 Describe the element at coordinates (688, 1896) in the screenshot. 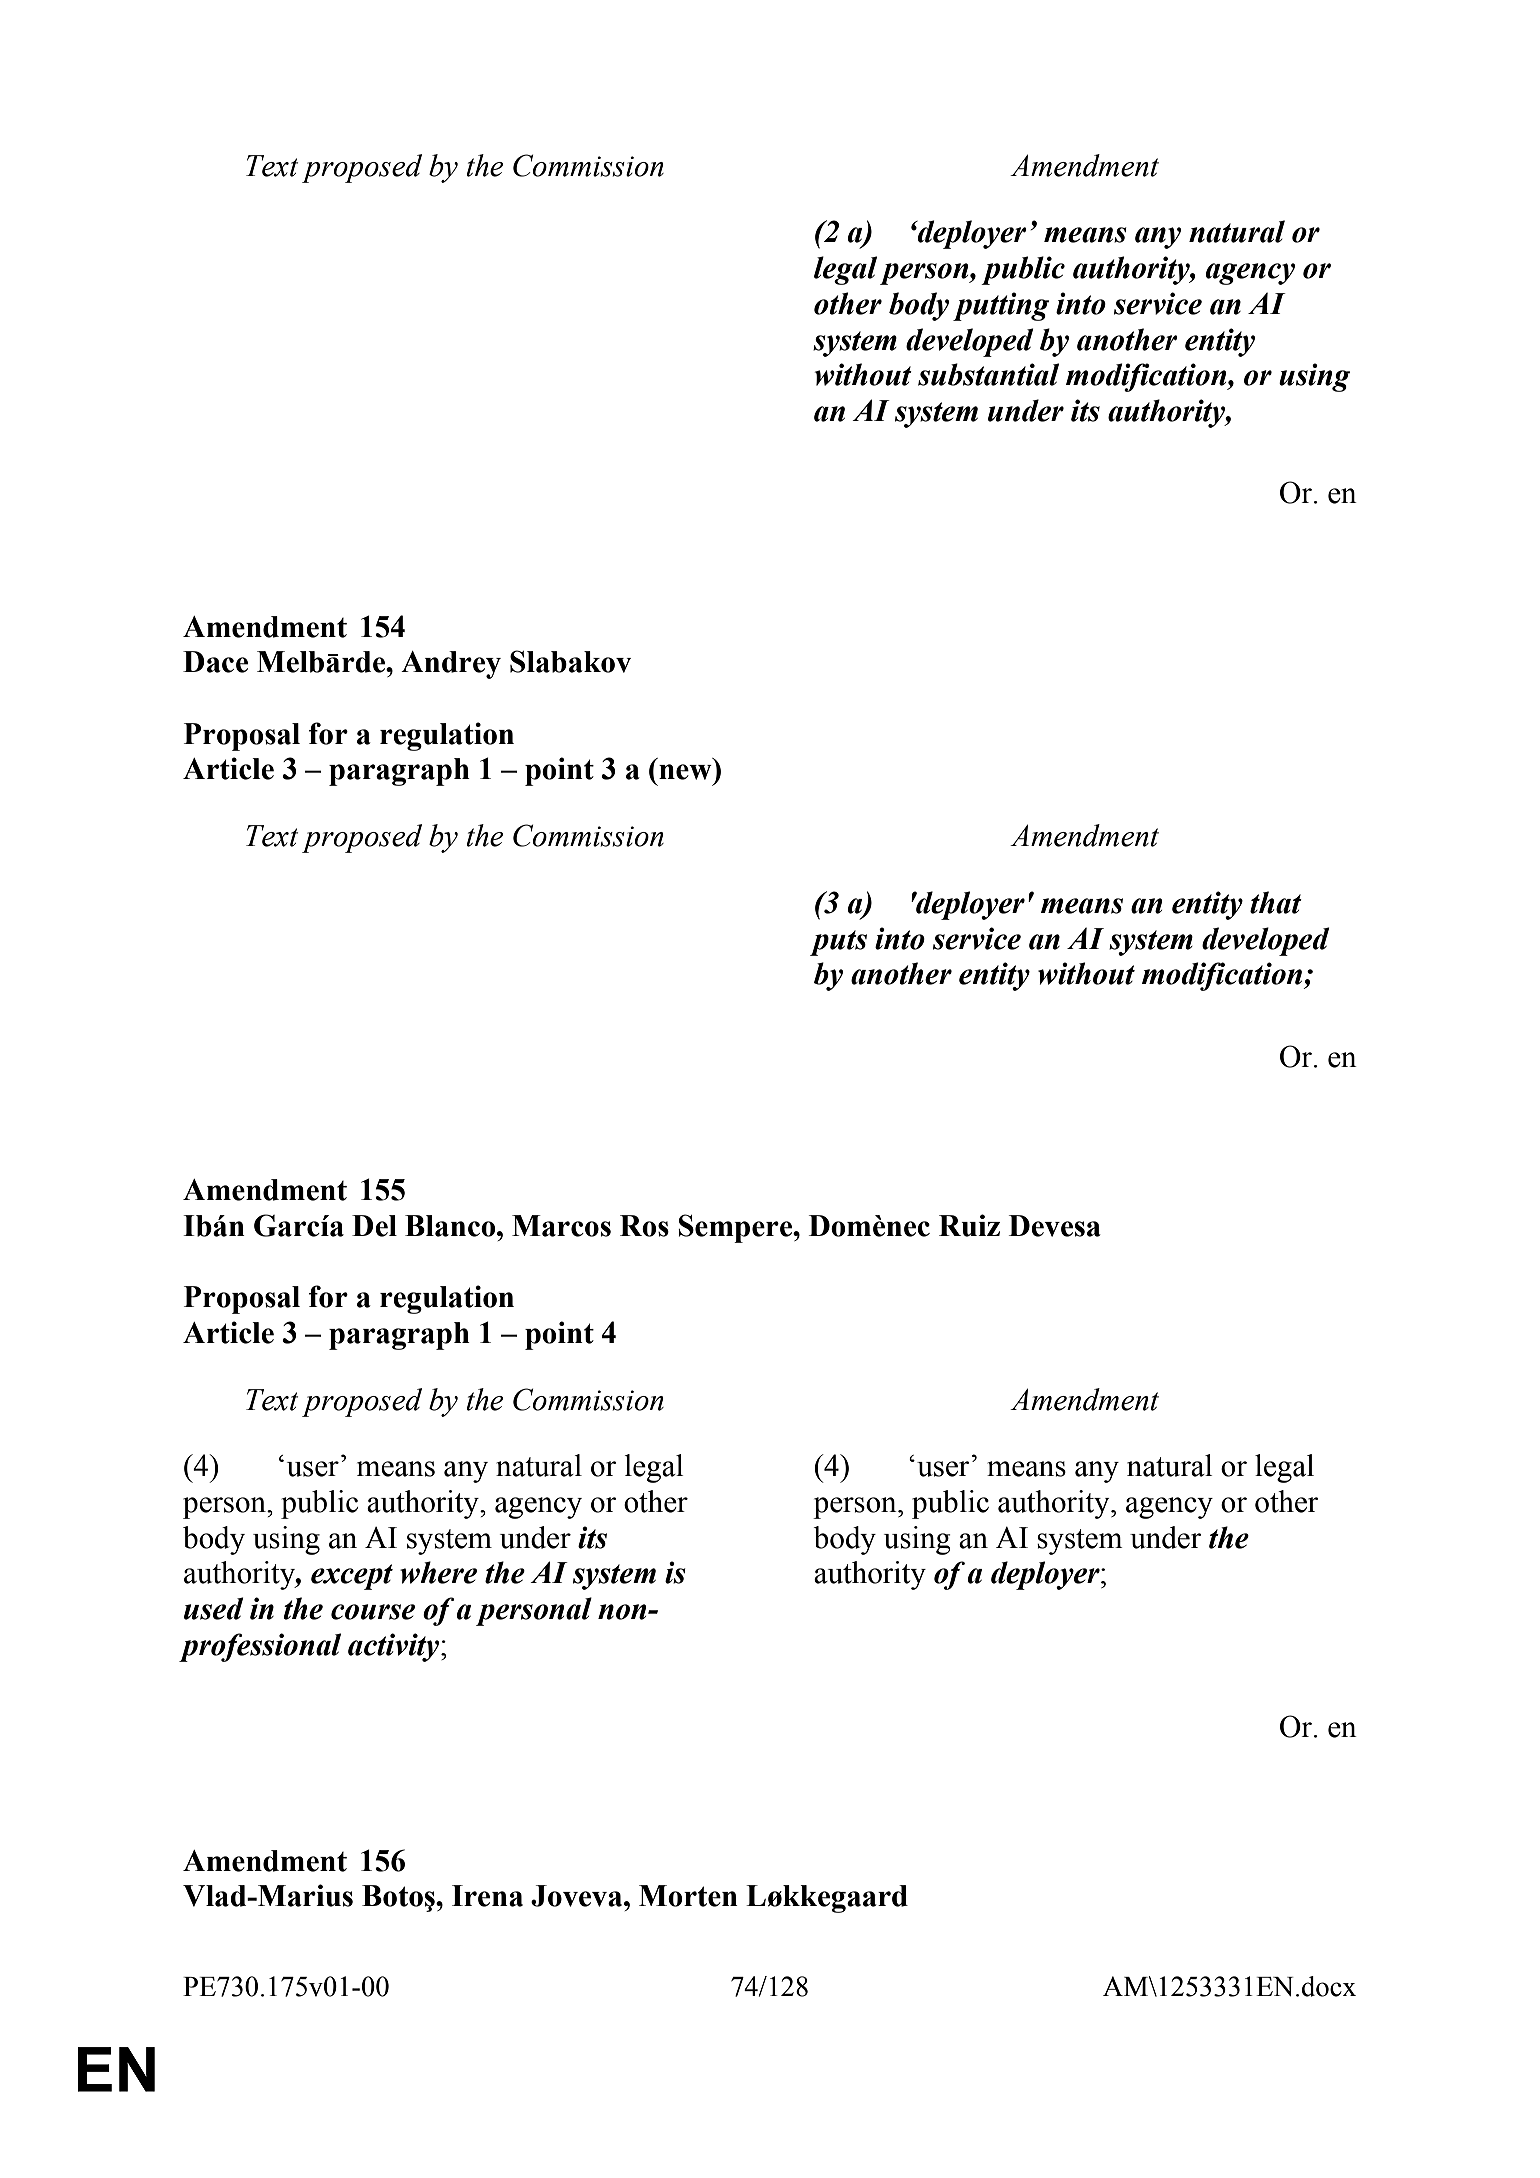

I see `Morten` at that location.
